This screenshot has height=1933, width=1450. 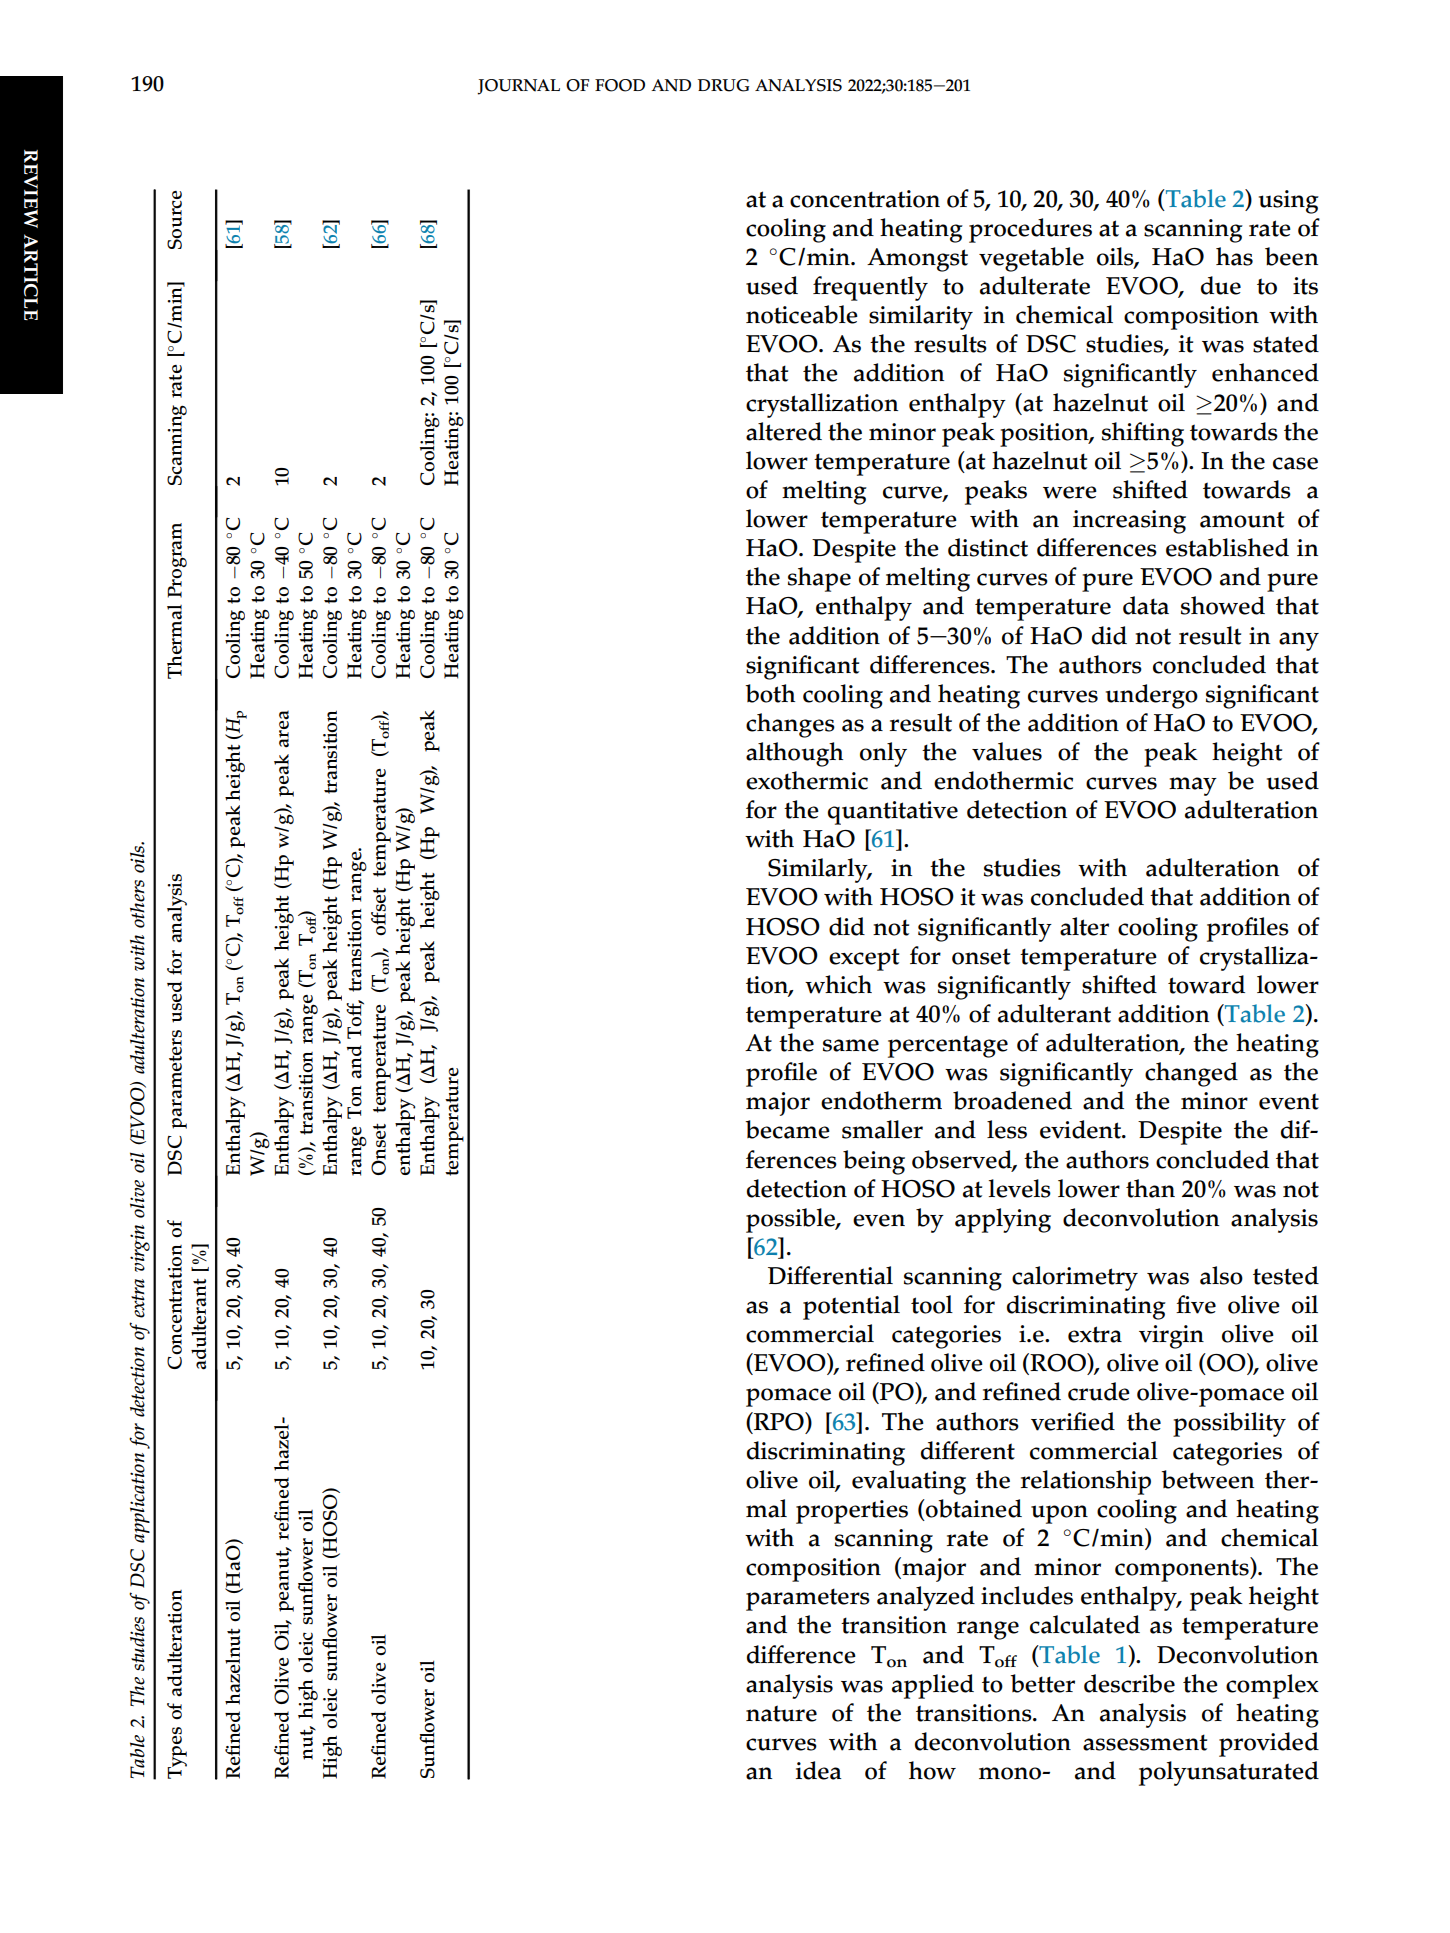 I want to click on than, so click(x=1150, y=1188).
